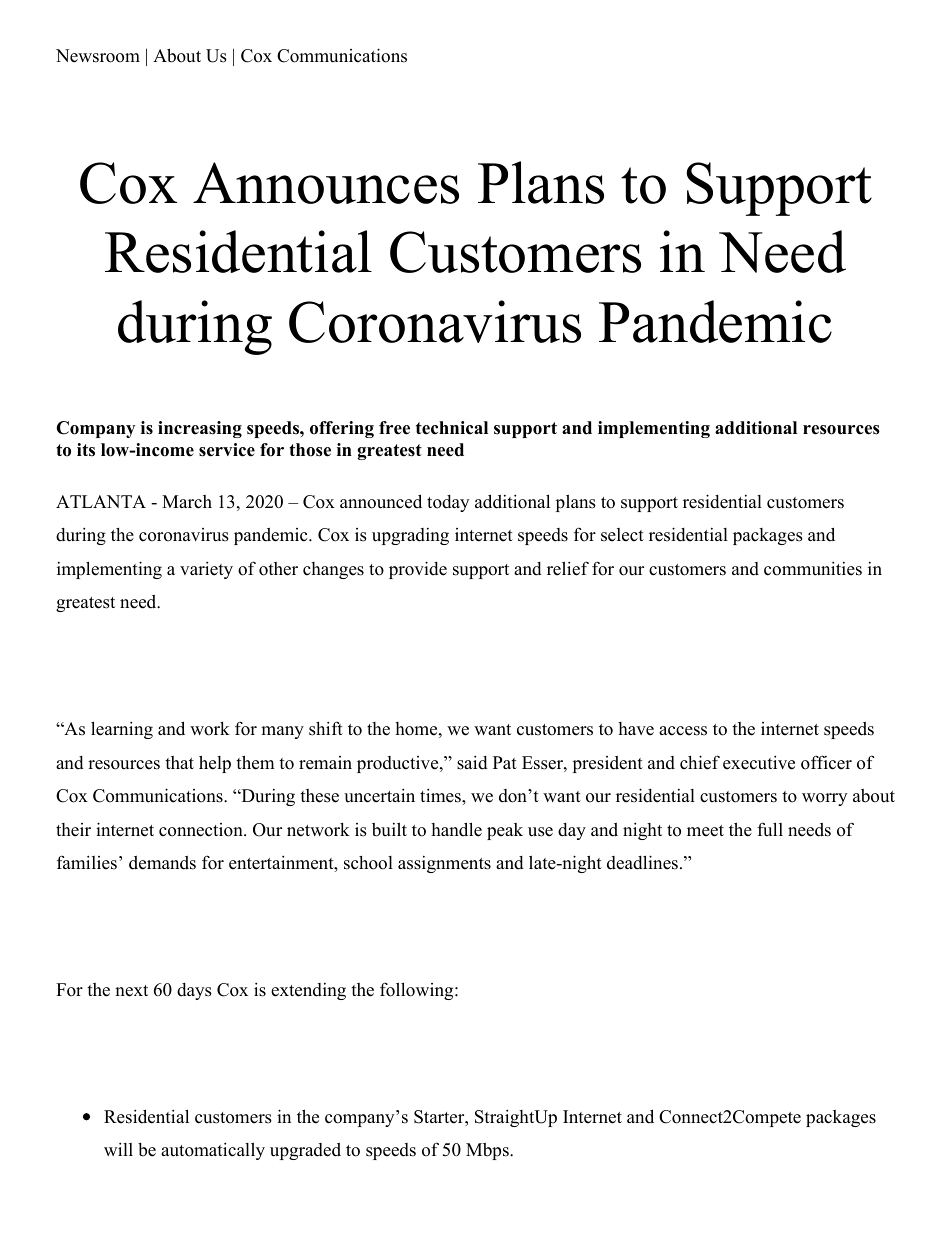 The image size is (952, 1233). I want to click on communities, so click(813, 568).
